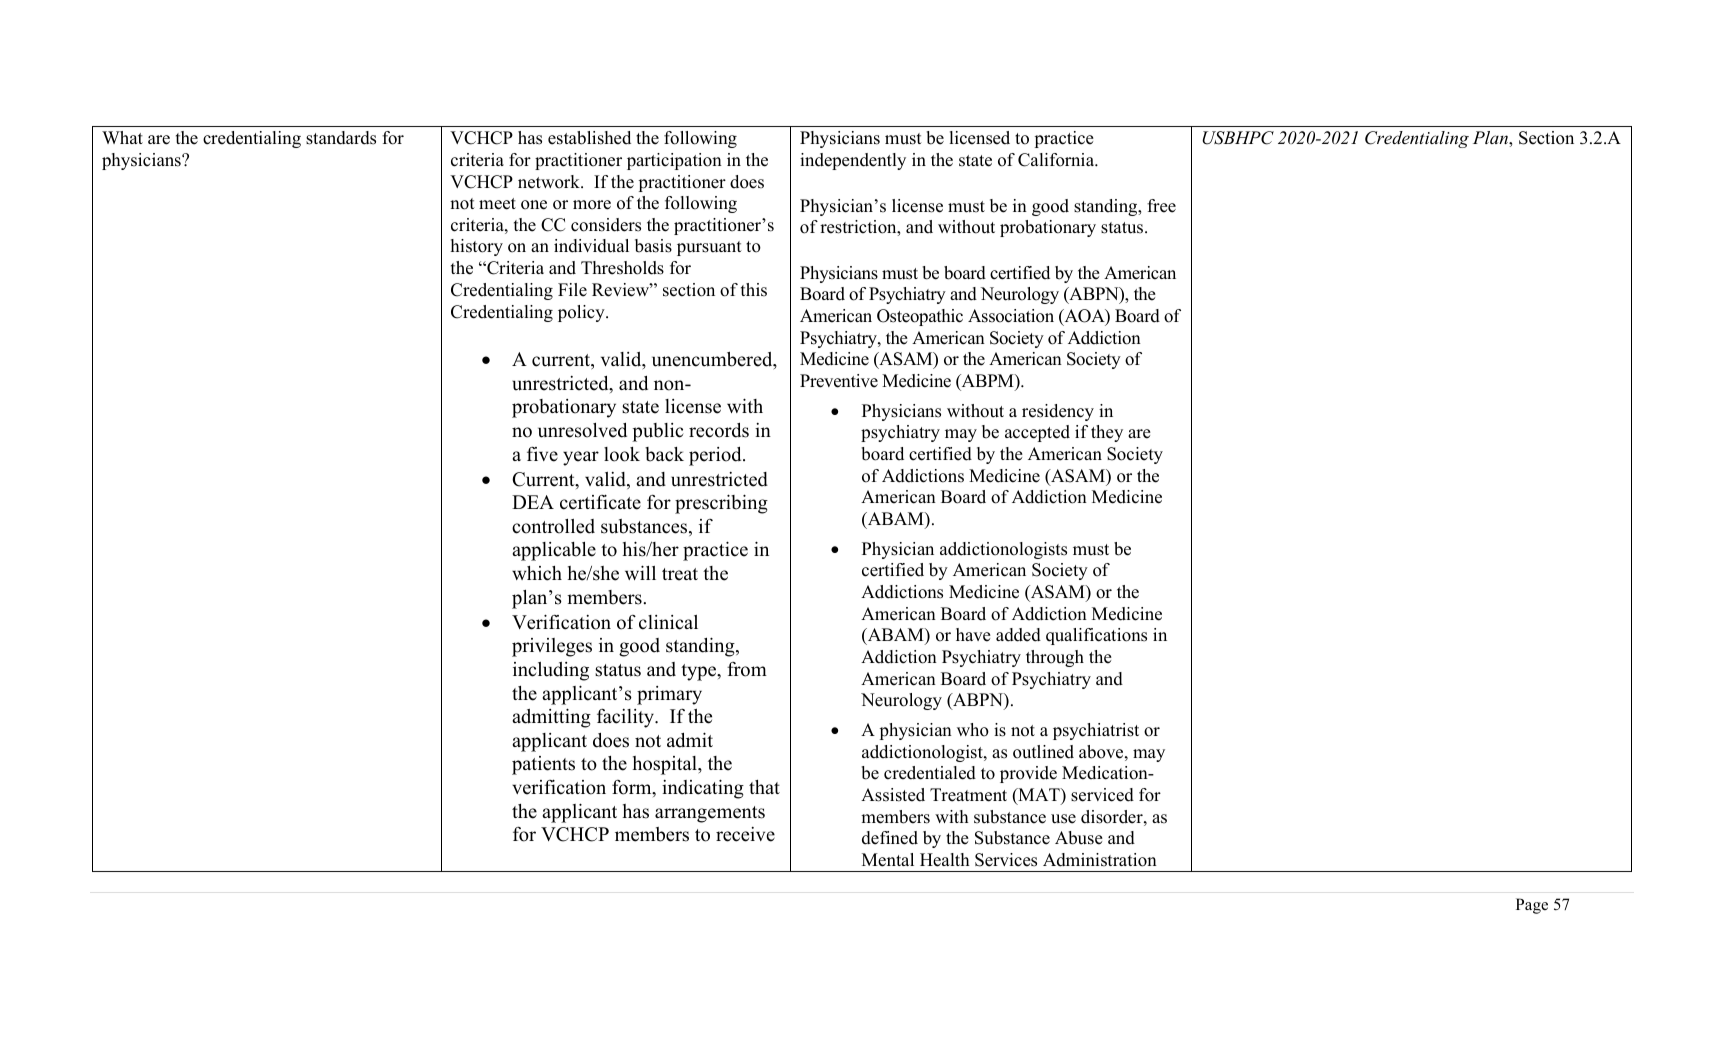  What do you see at coordinates (716, 456) in the page?
I see `period` at bounding box center [716, 456].
